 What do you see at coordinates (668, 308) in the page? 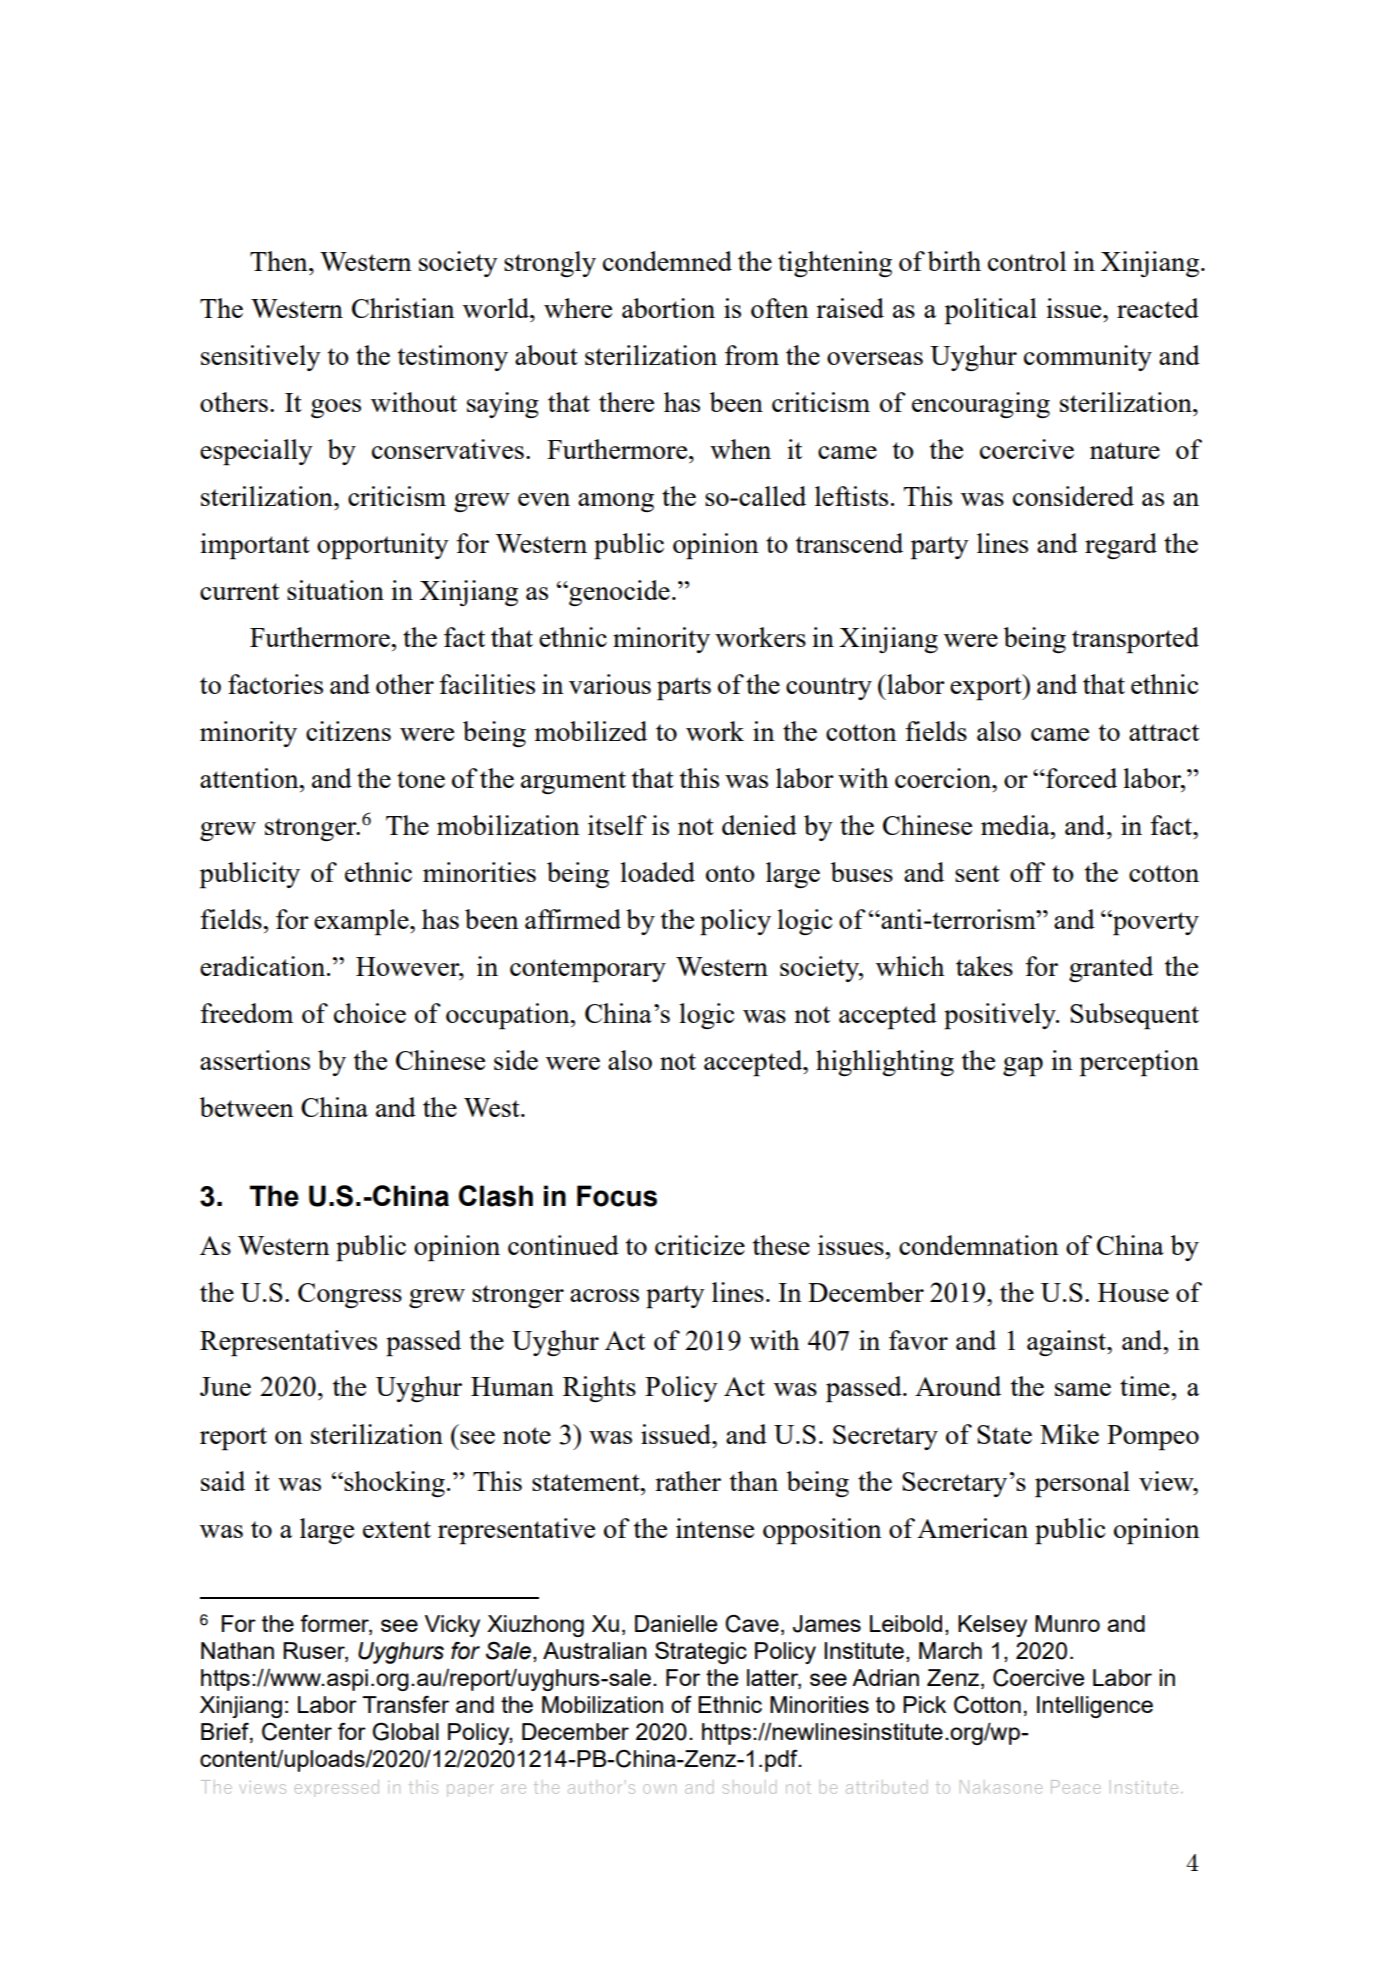
I see `abortion` at bounding box center [668, 308].
